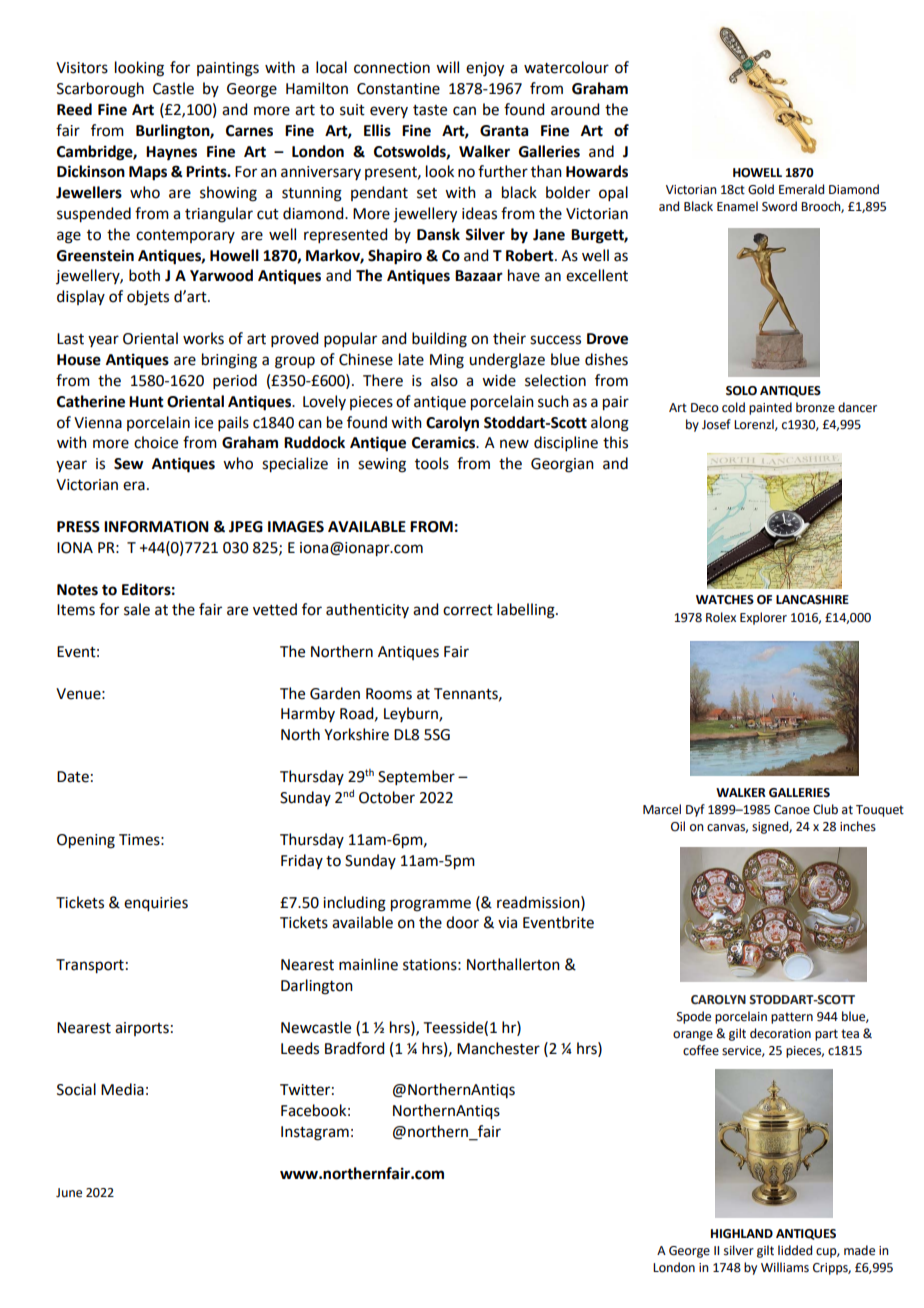  What do you see at coordinates (73, 777) in the screenshot?
I see `Date` at bounding box center [73, 777].
